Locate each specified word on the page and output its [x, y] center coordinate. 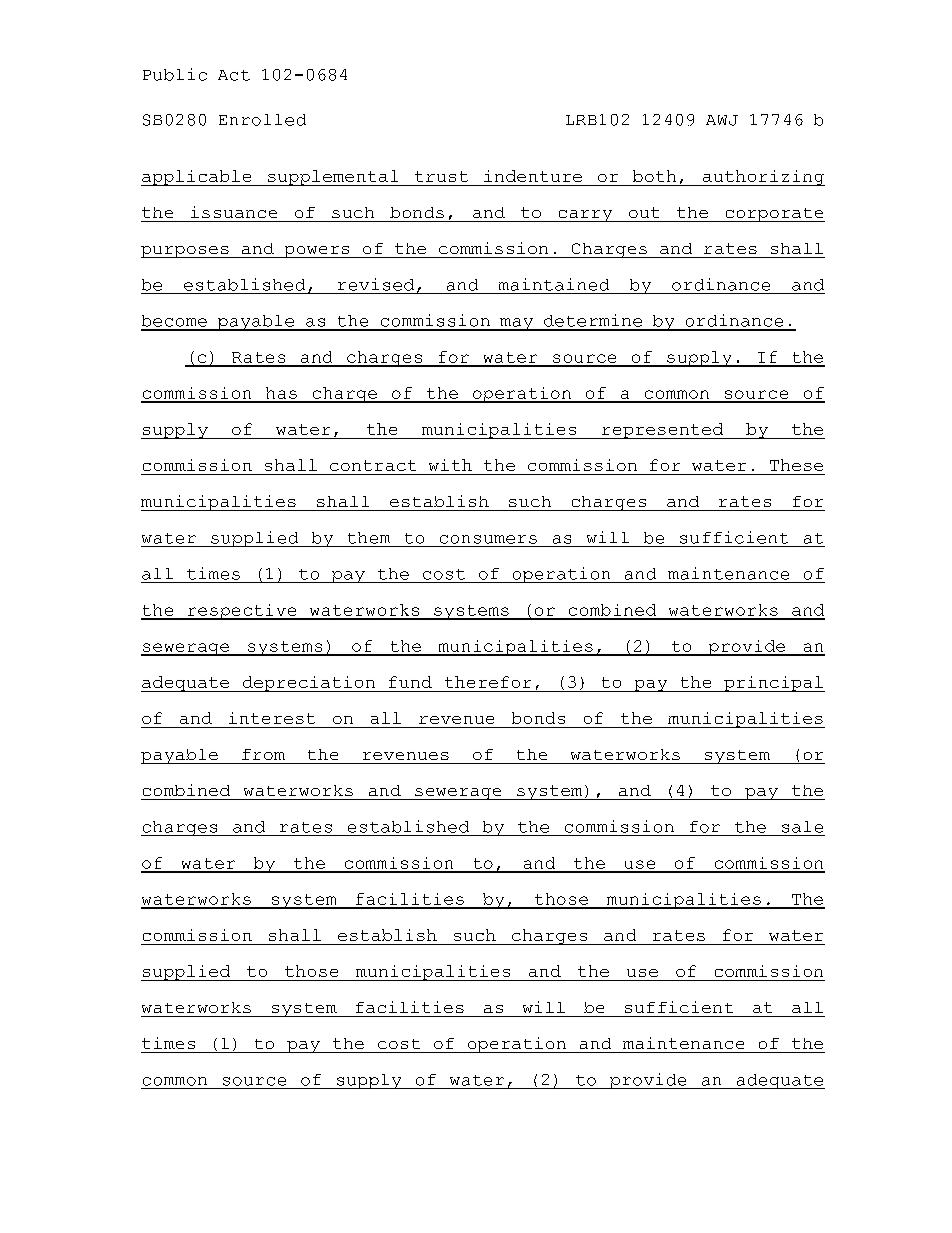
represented [662, 431]
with [450, 465]
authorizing [763, 178]
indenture [533, 176]
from [263, 754]
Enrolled [262, 120]
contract [373, 465]
